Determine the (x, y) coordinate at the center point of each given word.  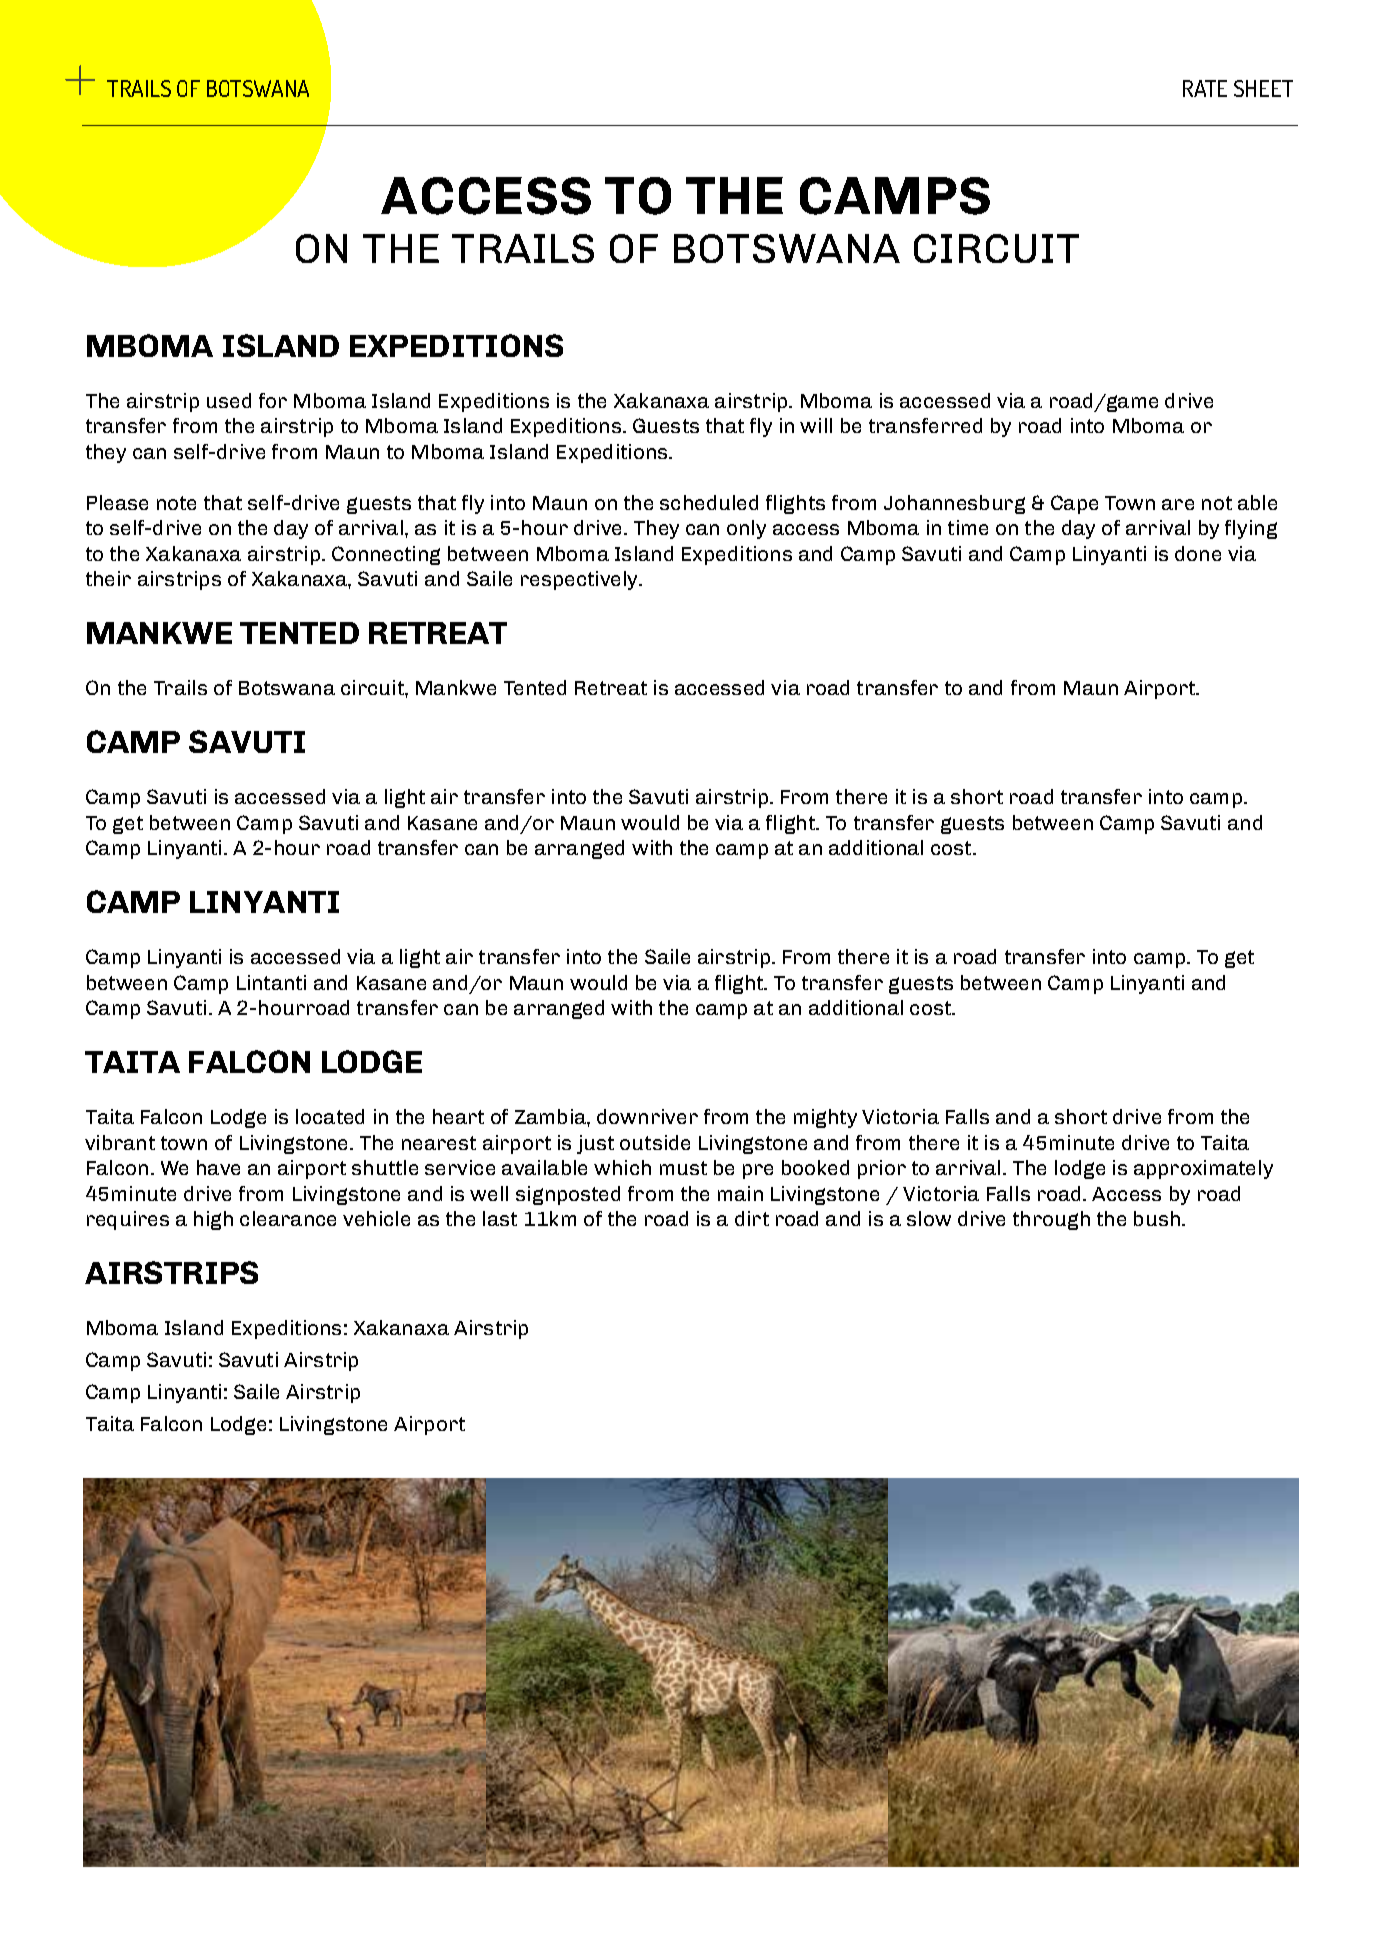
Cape (1074, 504)
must (683, 1168)
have (218, 1167)
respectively (581, 580)
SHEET (1263, 88)
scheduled (709, 502)
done (1198, 553)
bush (1157, 1218)
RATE (1205, 88)
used (229, 400)
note (176, 503)
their (108, 578)
